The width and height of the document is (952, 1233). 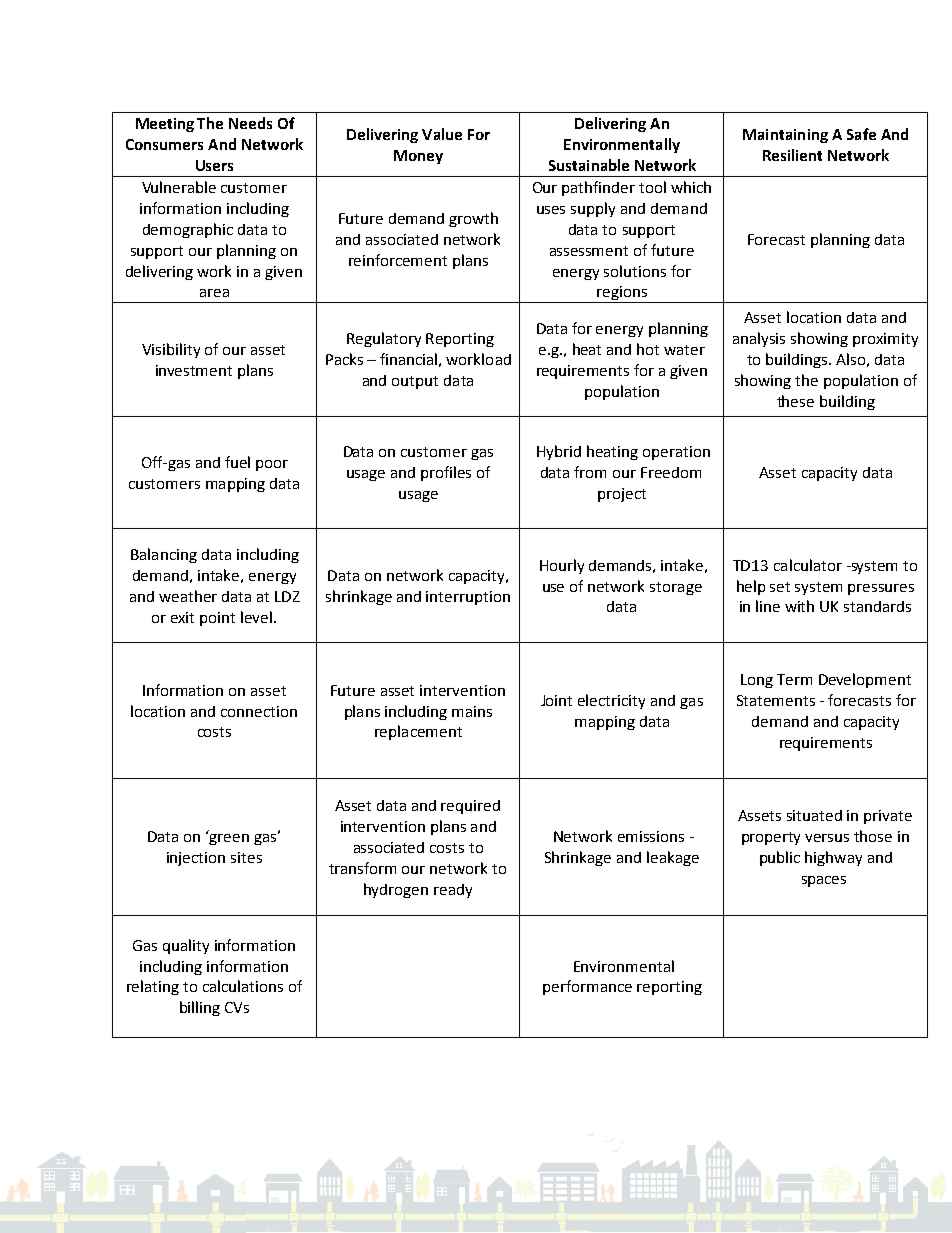 I want to click on Resilient, so click(x=792, y=155).
